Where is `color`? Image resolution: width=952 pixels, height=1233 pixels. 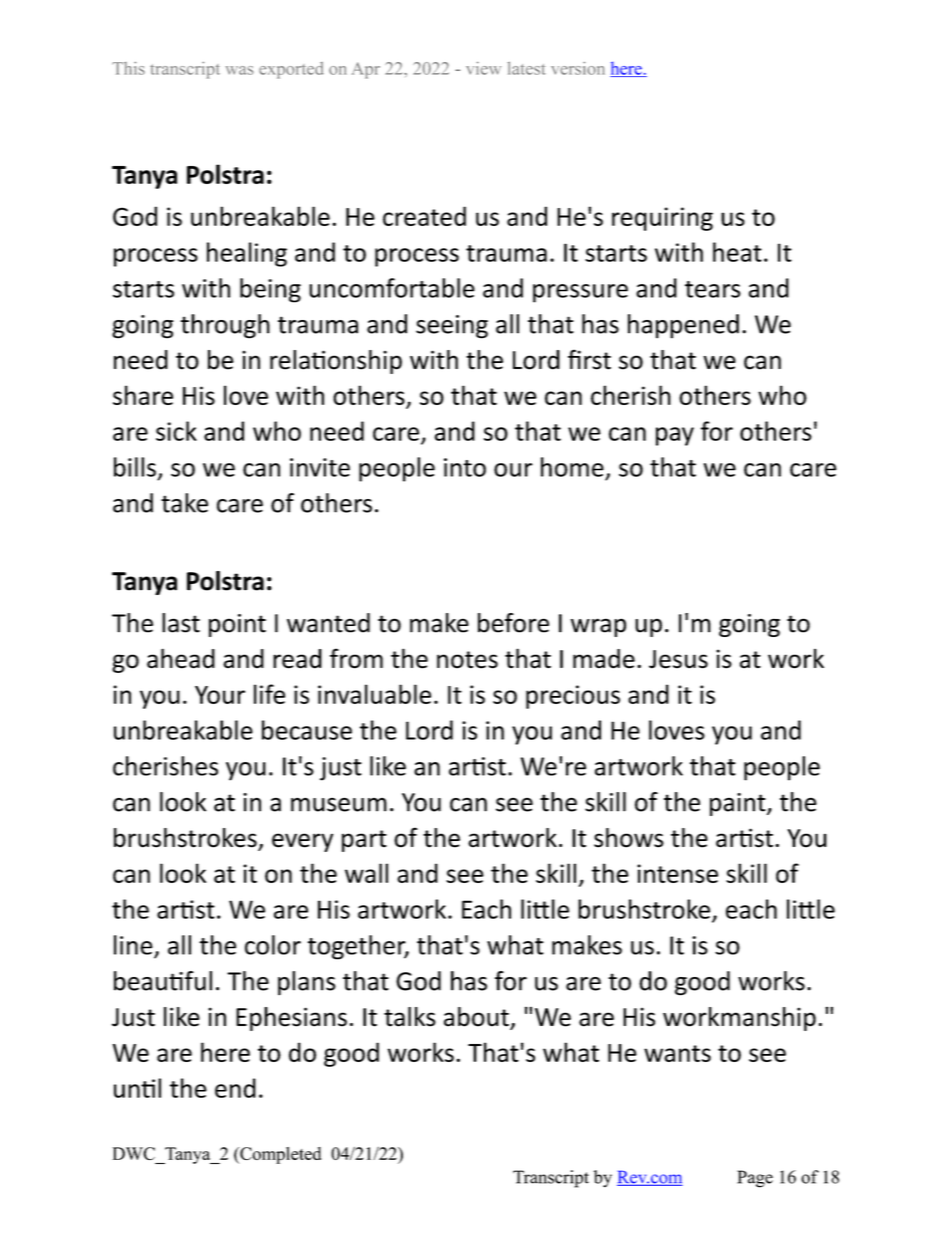 color is located at coordinates (273, 945).
